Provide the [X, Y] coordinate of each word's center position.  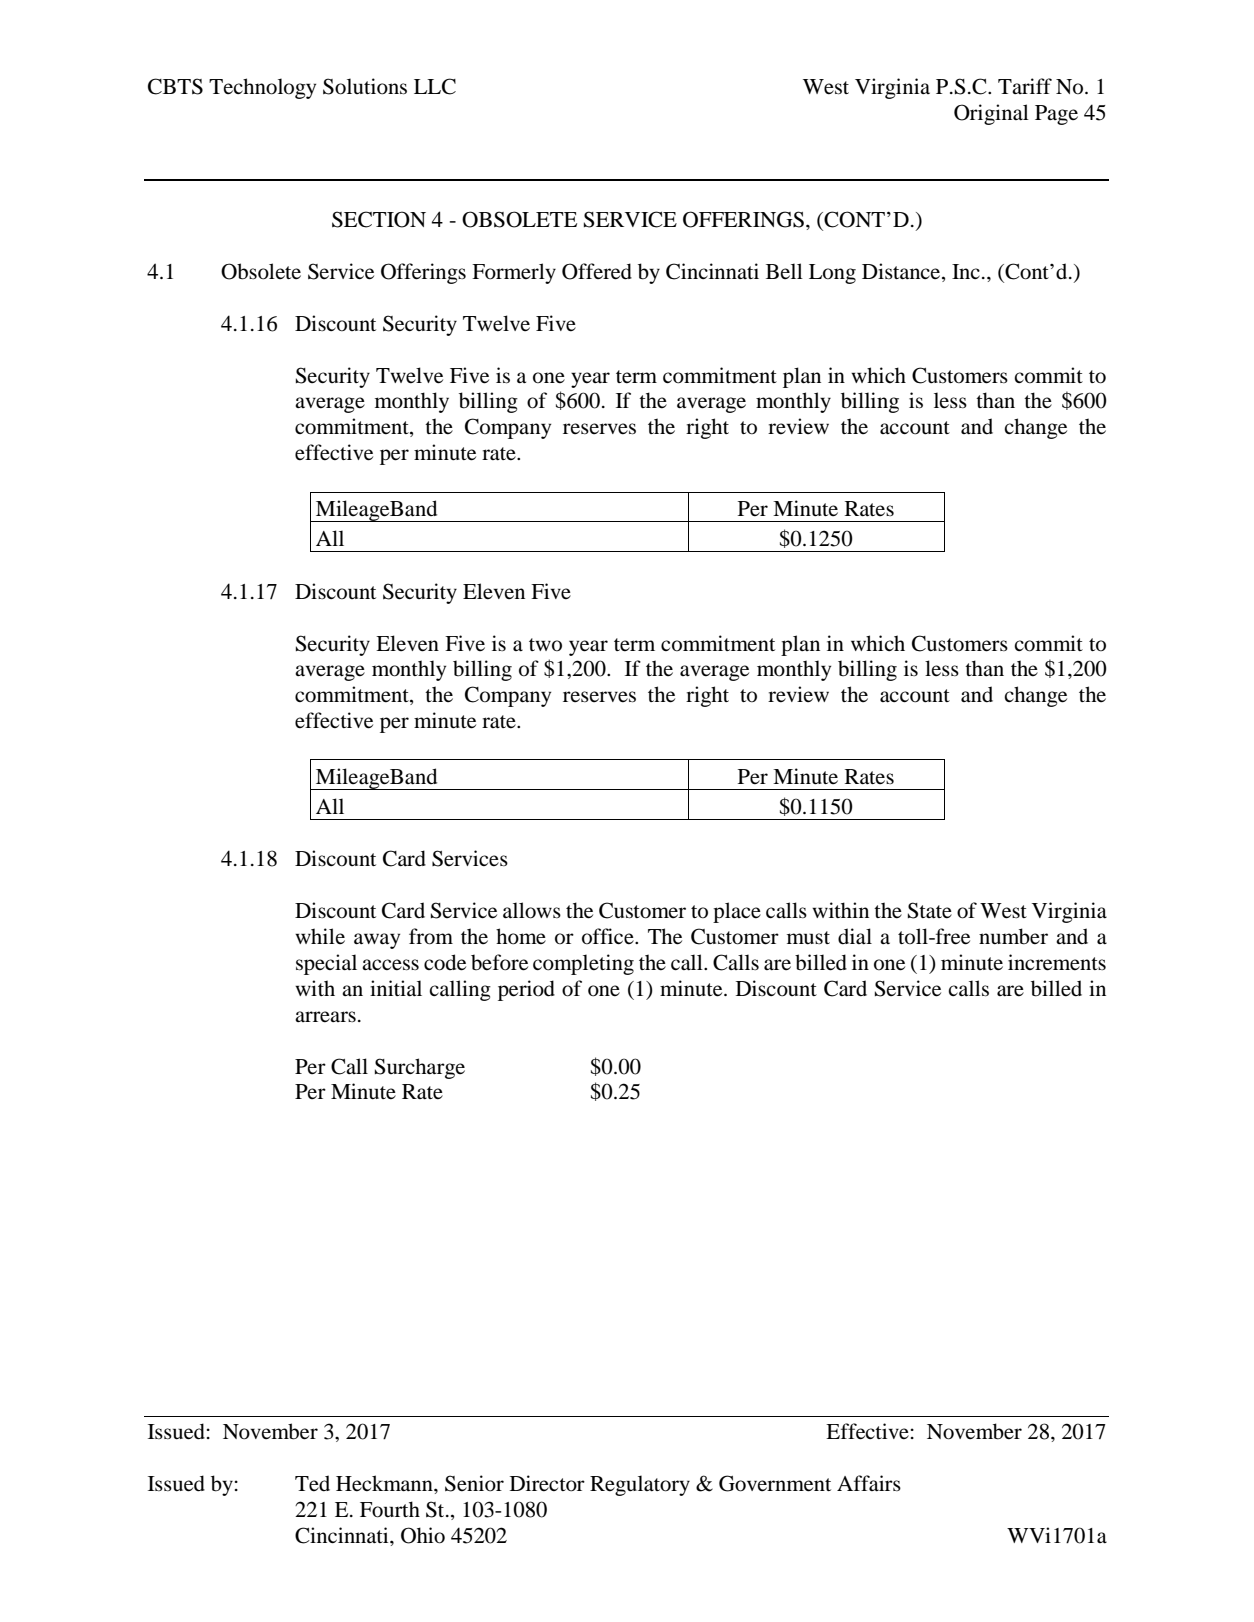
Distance [902, 272]
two [545, 644]
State [930, 910]
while [320, 936]
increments [1057, 962]
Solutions [365, 86]
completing [583, 964]
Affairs [869, 1483]
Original [991, 114]
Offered [597, 271]
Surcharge [420, 1068]
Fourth [390, 1509]
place [737, 912]
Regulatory [640, 1485]
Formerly [514, 273]
